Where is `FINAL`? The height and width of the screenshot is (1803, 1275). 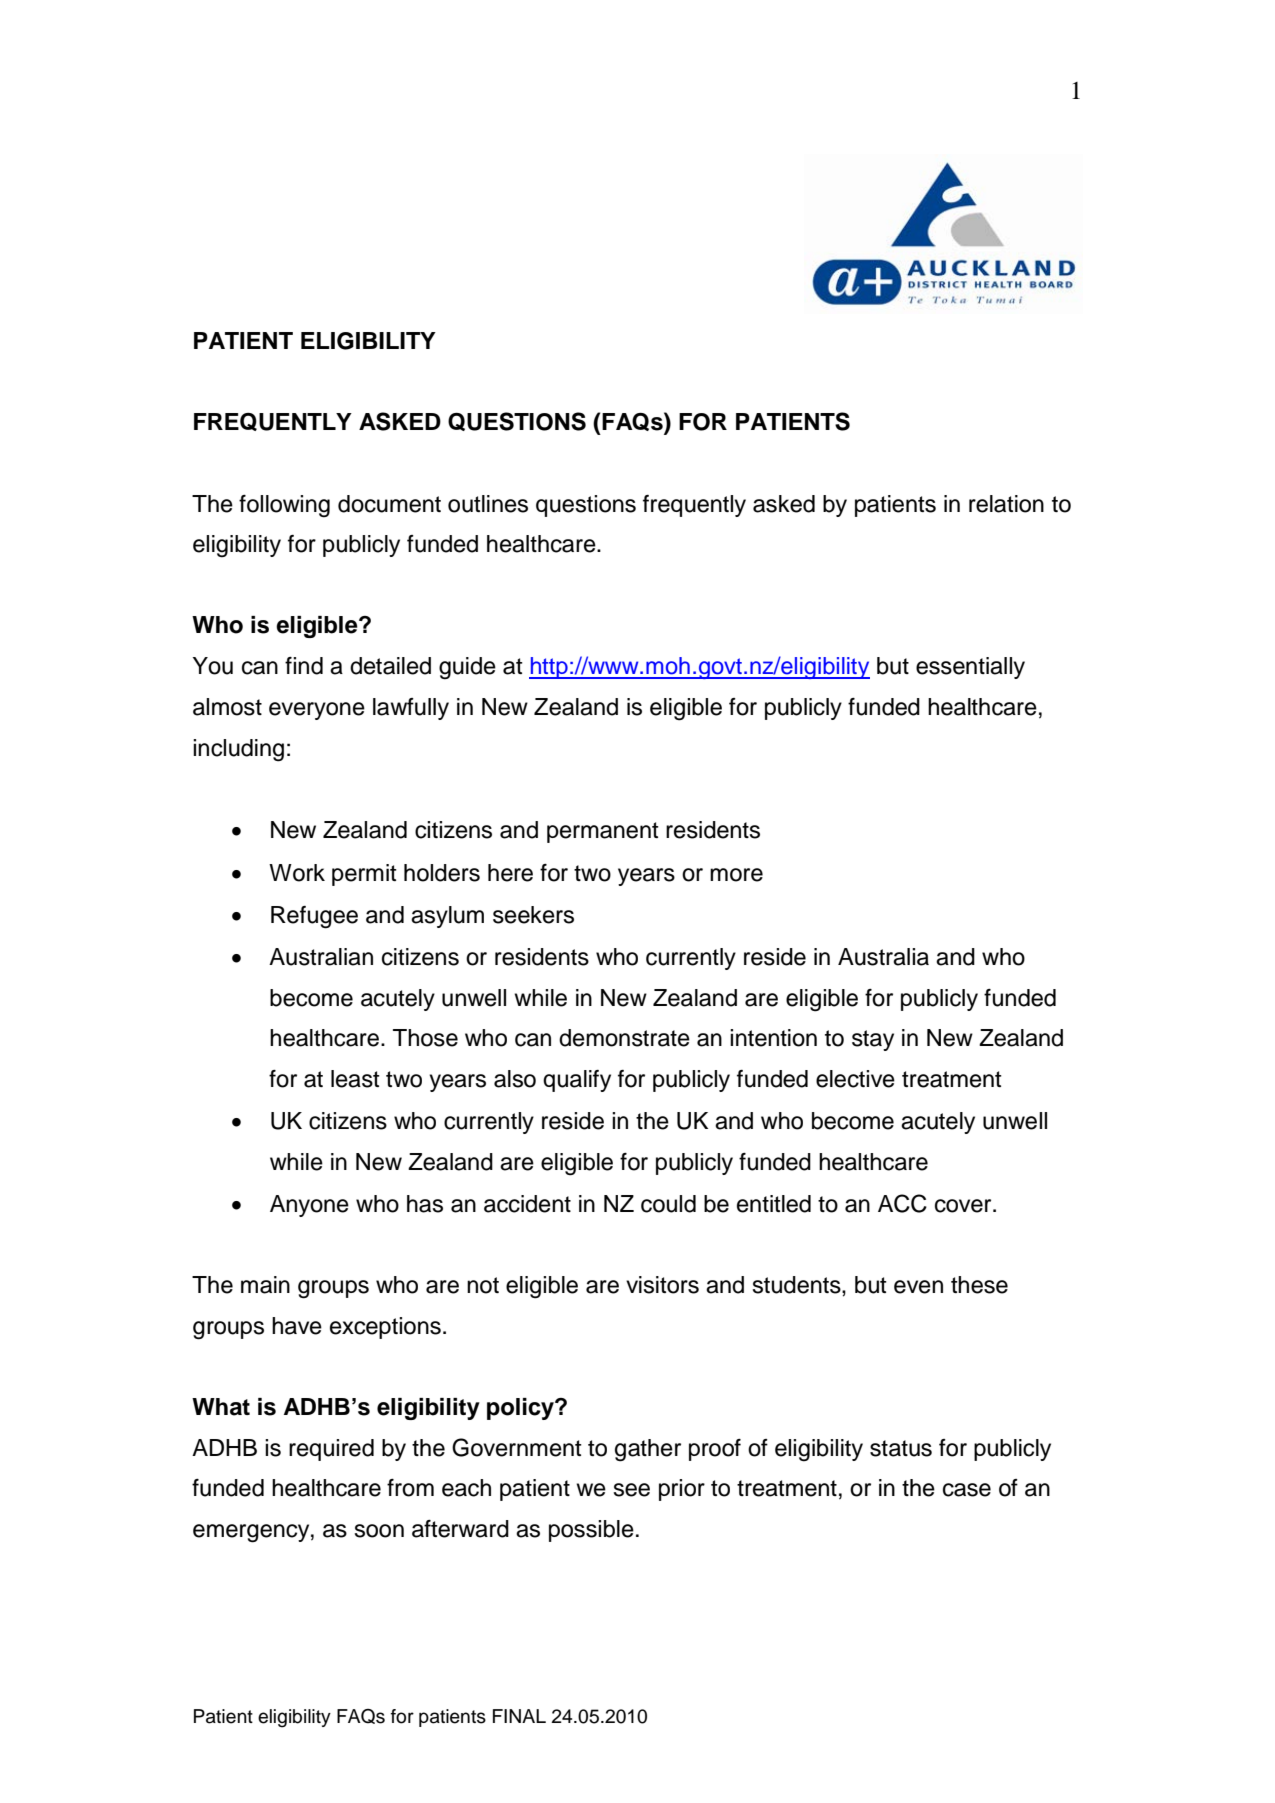
FINAL is located at coordinates (519, 1716).
